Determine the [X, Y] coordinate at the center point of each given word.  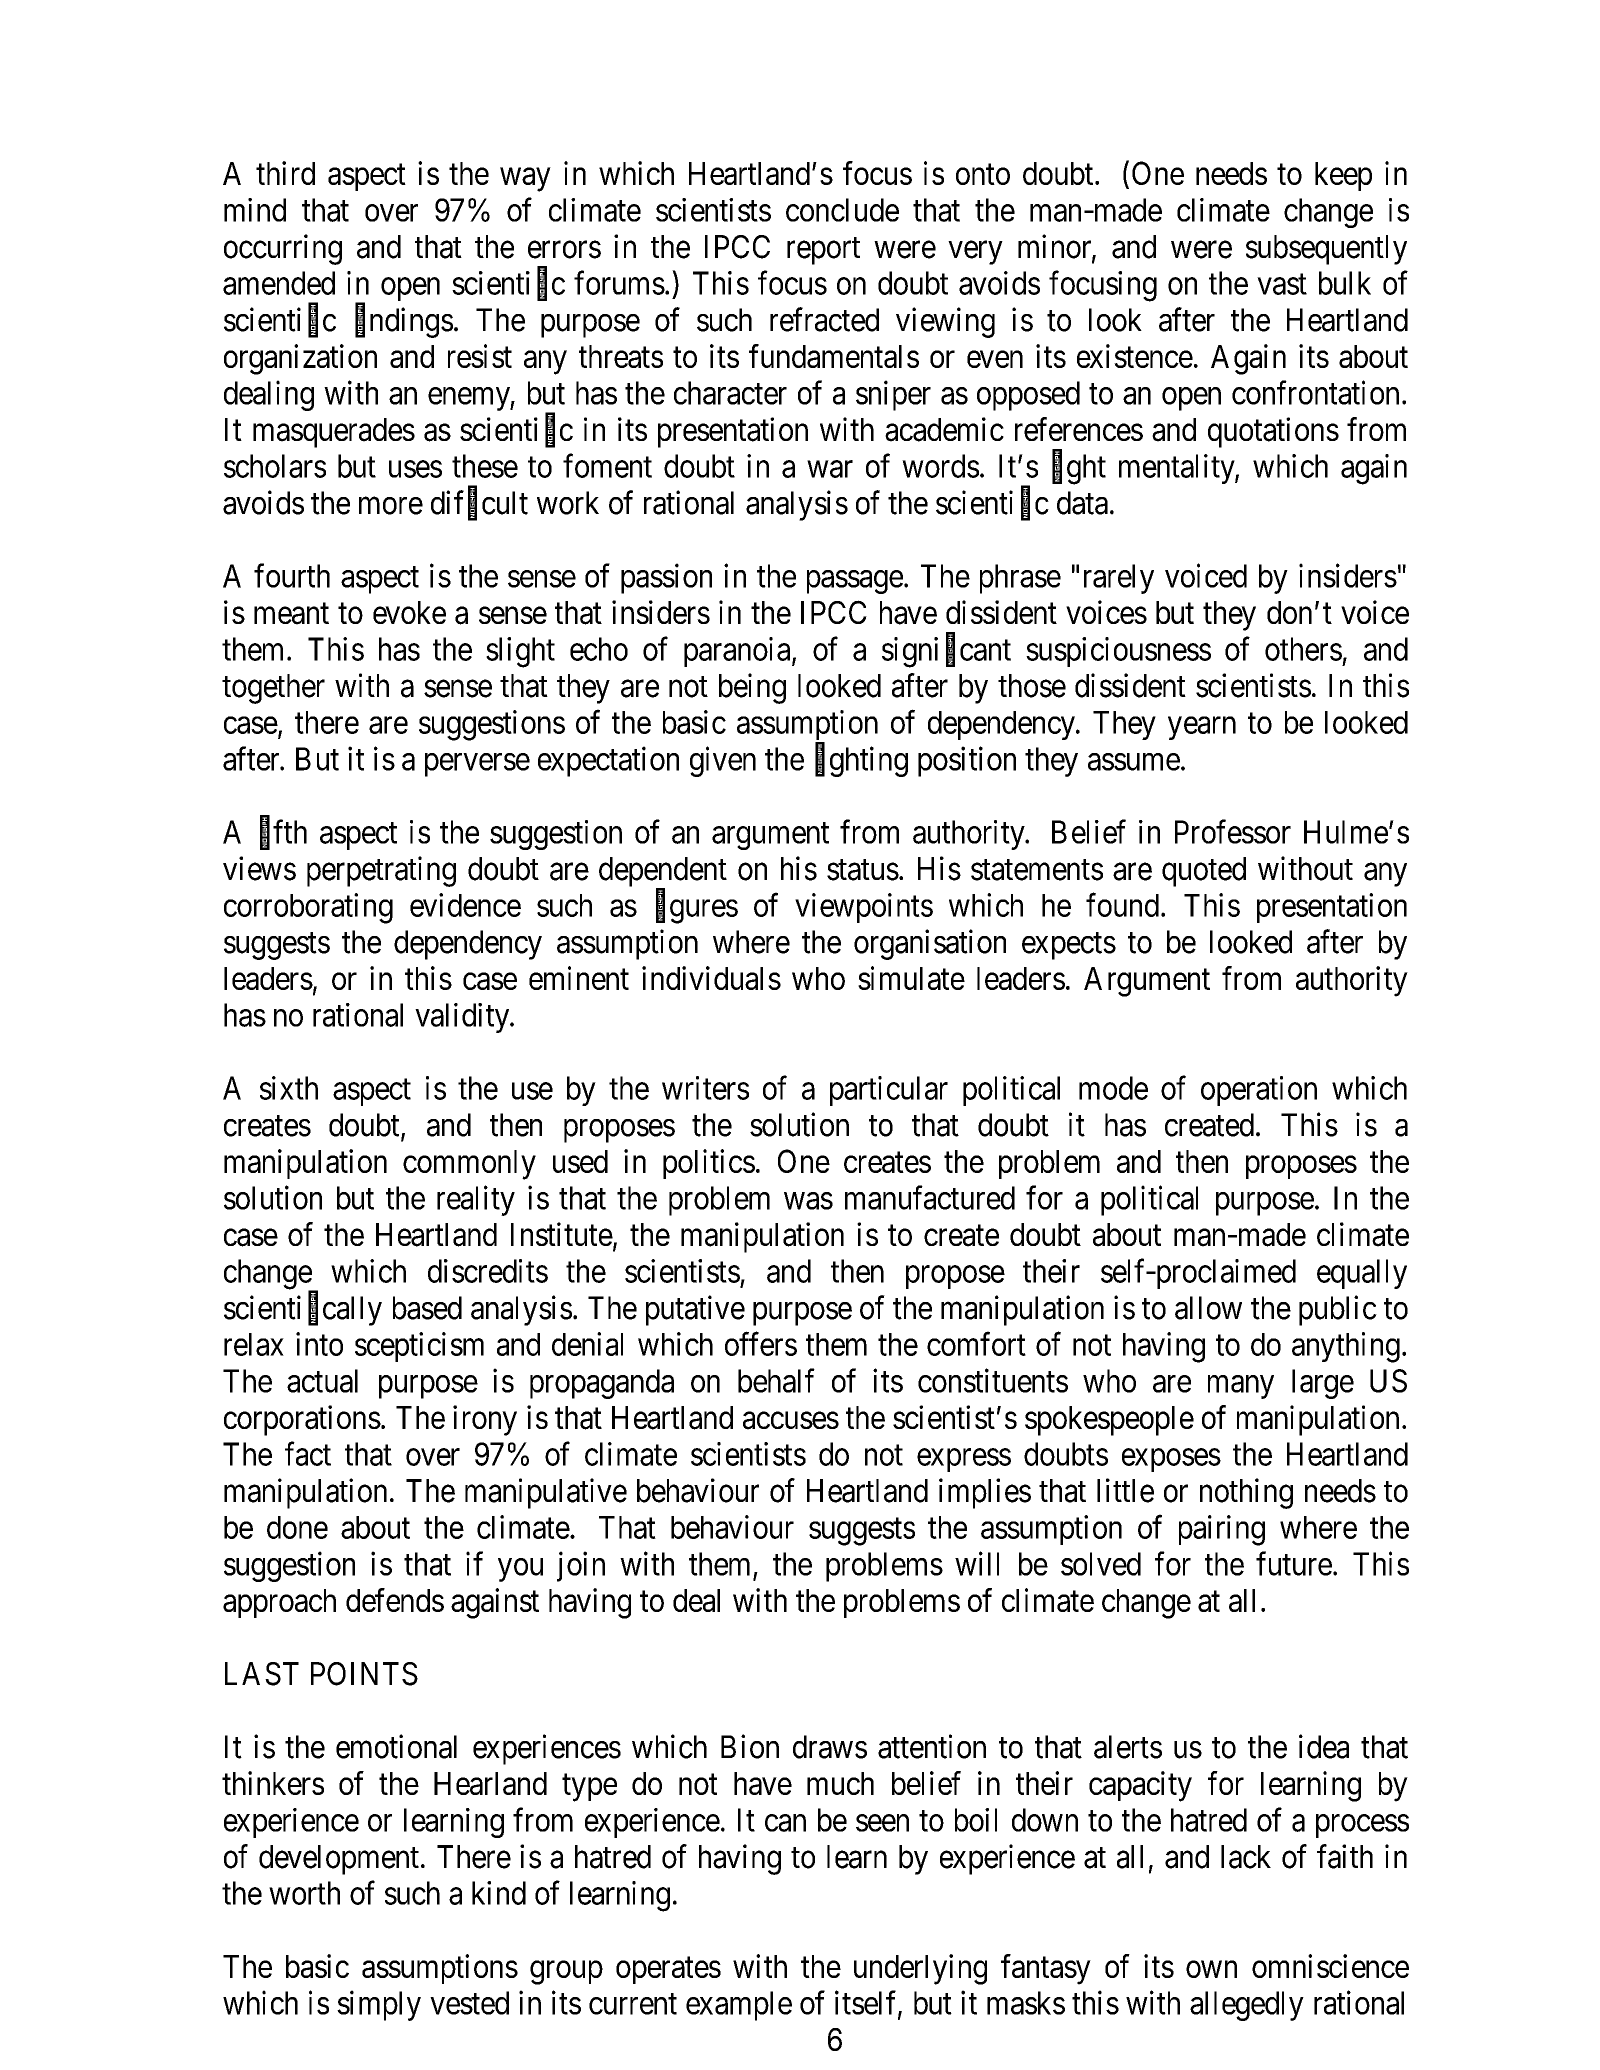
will [977, 1563]
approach [279, 1603]
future [1294, 1563]
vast [1282, 284]
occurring [283, 249]
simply [379, 2005]
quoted [1204, 872]
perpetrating [381, 871]
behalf [776, 1380]
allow [1208, 1308]
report [823, 251]
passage [855, 582]
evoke [409, 612]
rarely [1119, 579]
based [427, 1308]
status [863, 870]
